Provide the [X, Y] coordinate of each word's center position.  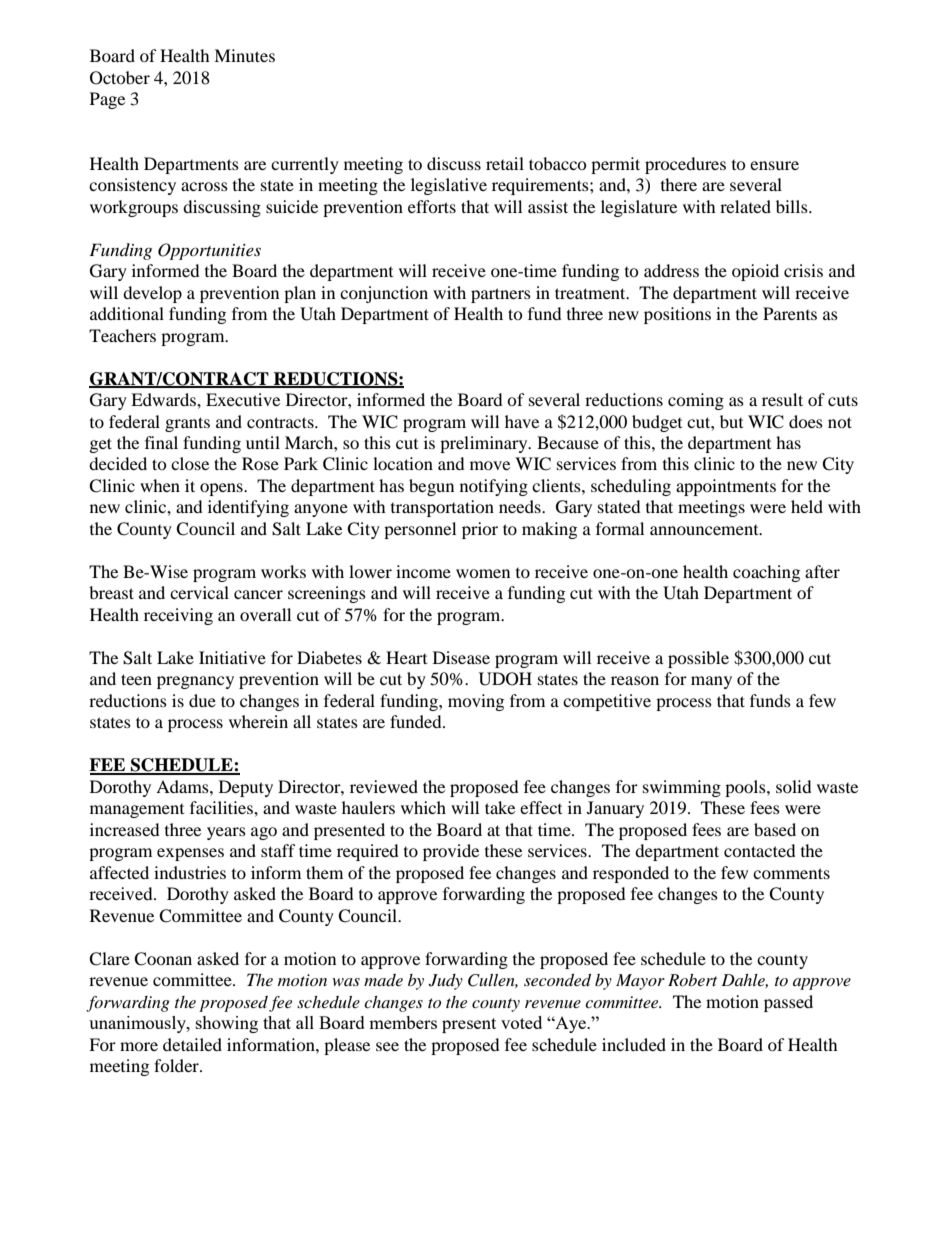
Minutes [244, 55]
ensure [774, 165]
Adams [183, 786]
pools [746, 788]
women [483, 573]
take [500, 807]
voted [521, 1022]
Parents [790, 313]
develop [152, 294]
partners [501, 295]
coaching [766, 573]
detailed [192, 1044]
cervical [199, 592]
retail [505, 163]
